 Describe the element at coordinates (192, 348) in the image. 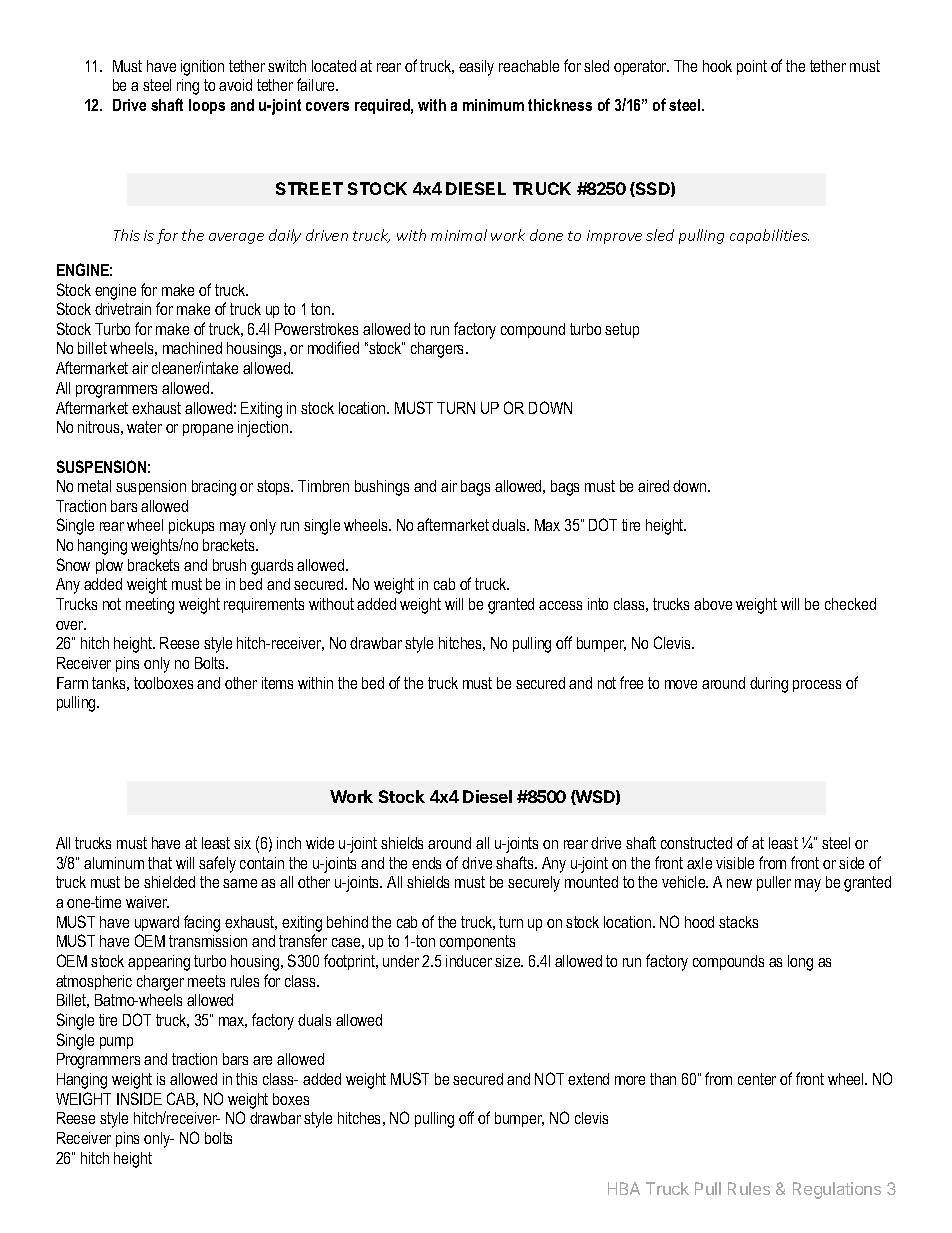

I see `machined` at that location.
